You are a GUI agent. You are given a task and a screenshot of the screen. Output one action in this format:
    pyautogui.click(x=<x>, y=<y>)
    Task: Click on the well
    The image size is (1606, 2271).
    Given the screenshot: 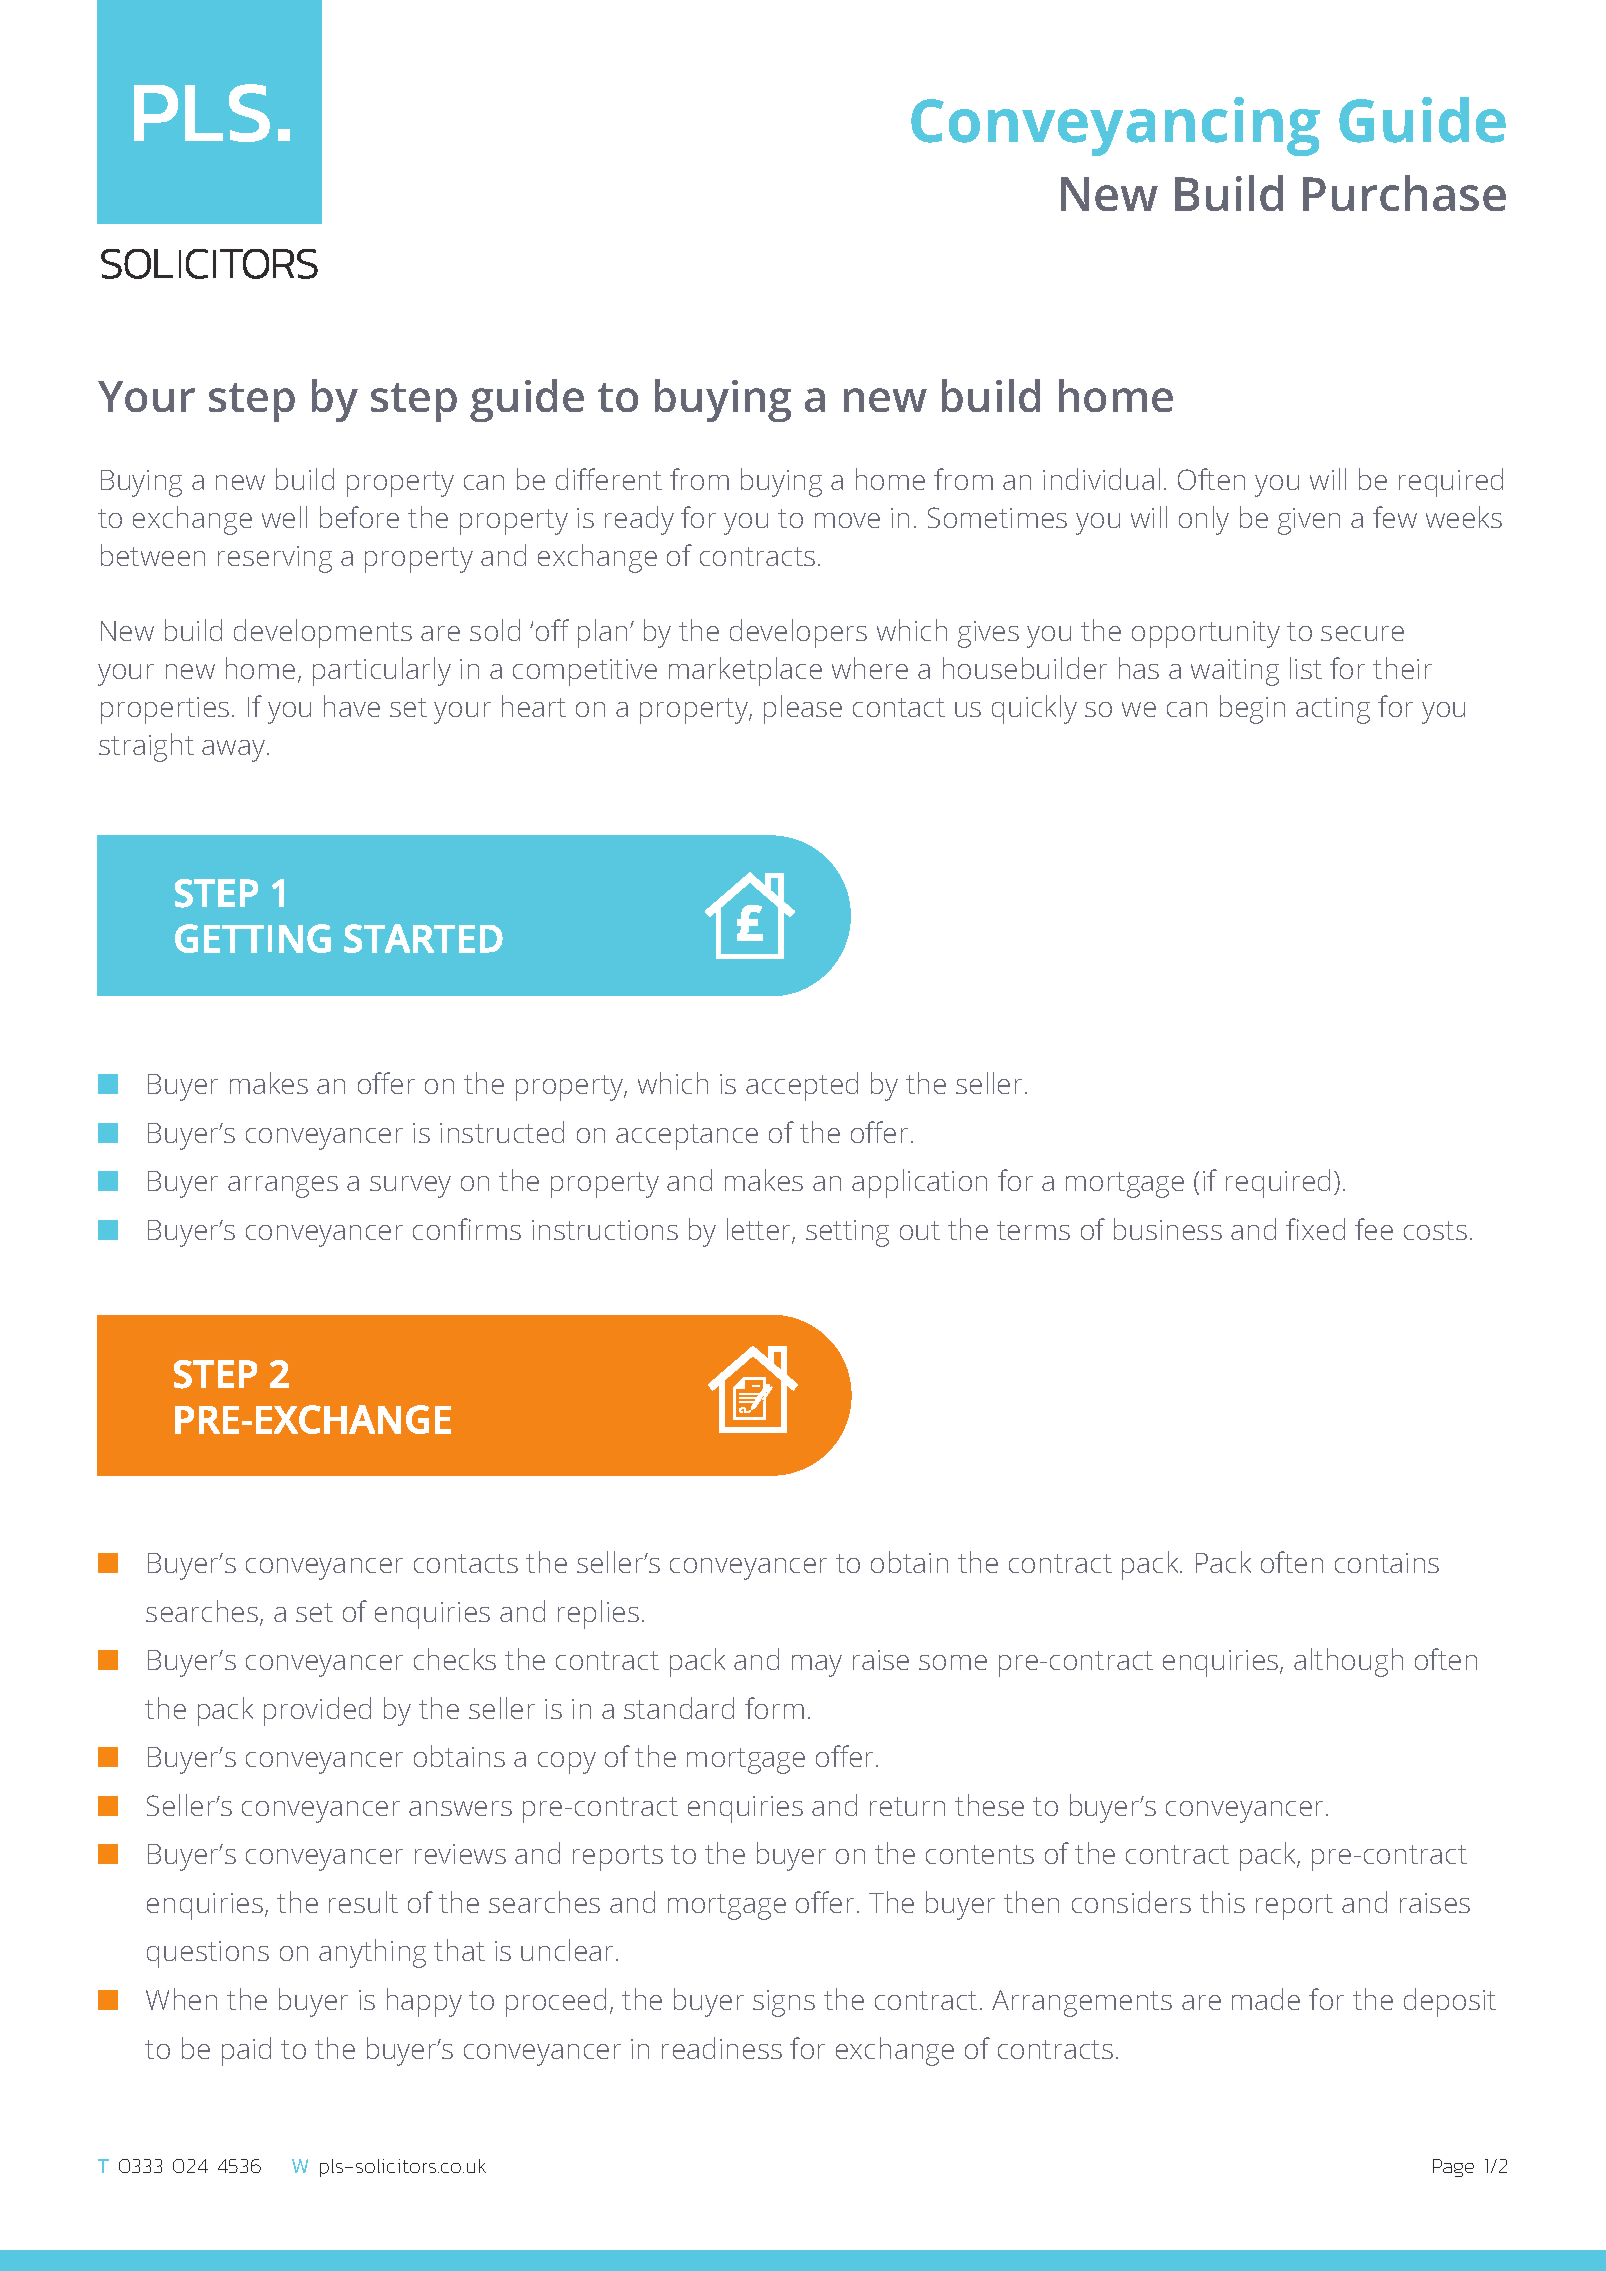 What is the action you would take?
    pyautogui.click(x=284, y=517)
